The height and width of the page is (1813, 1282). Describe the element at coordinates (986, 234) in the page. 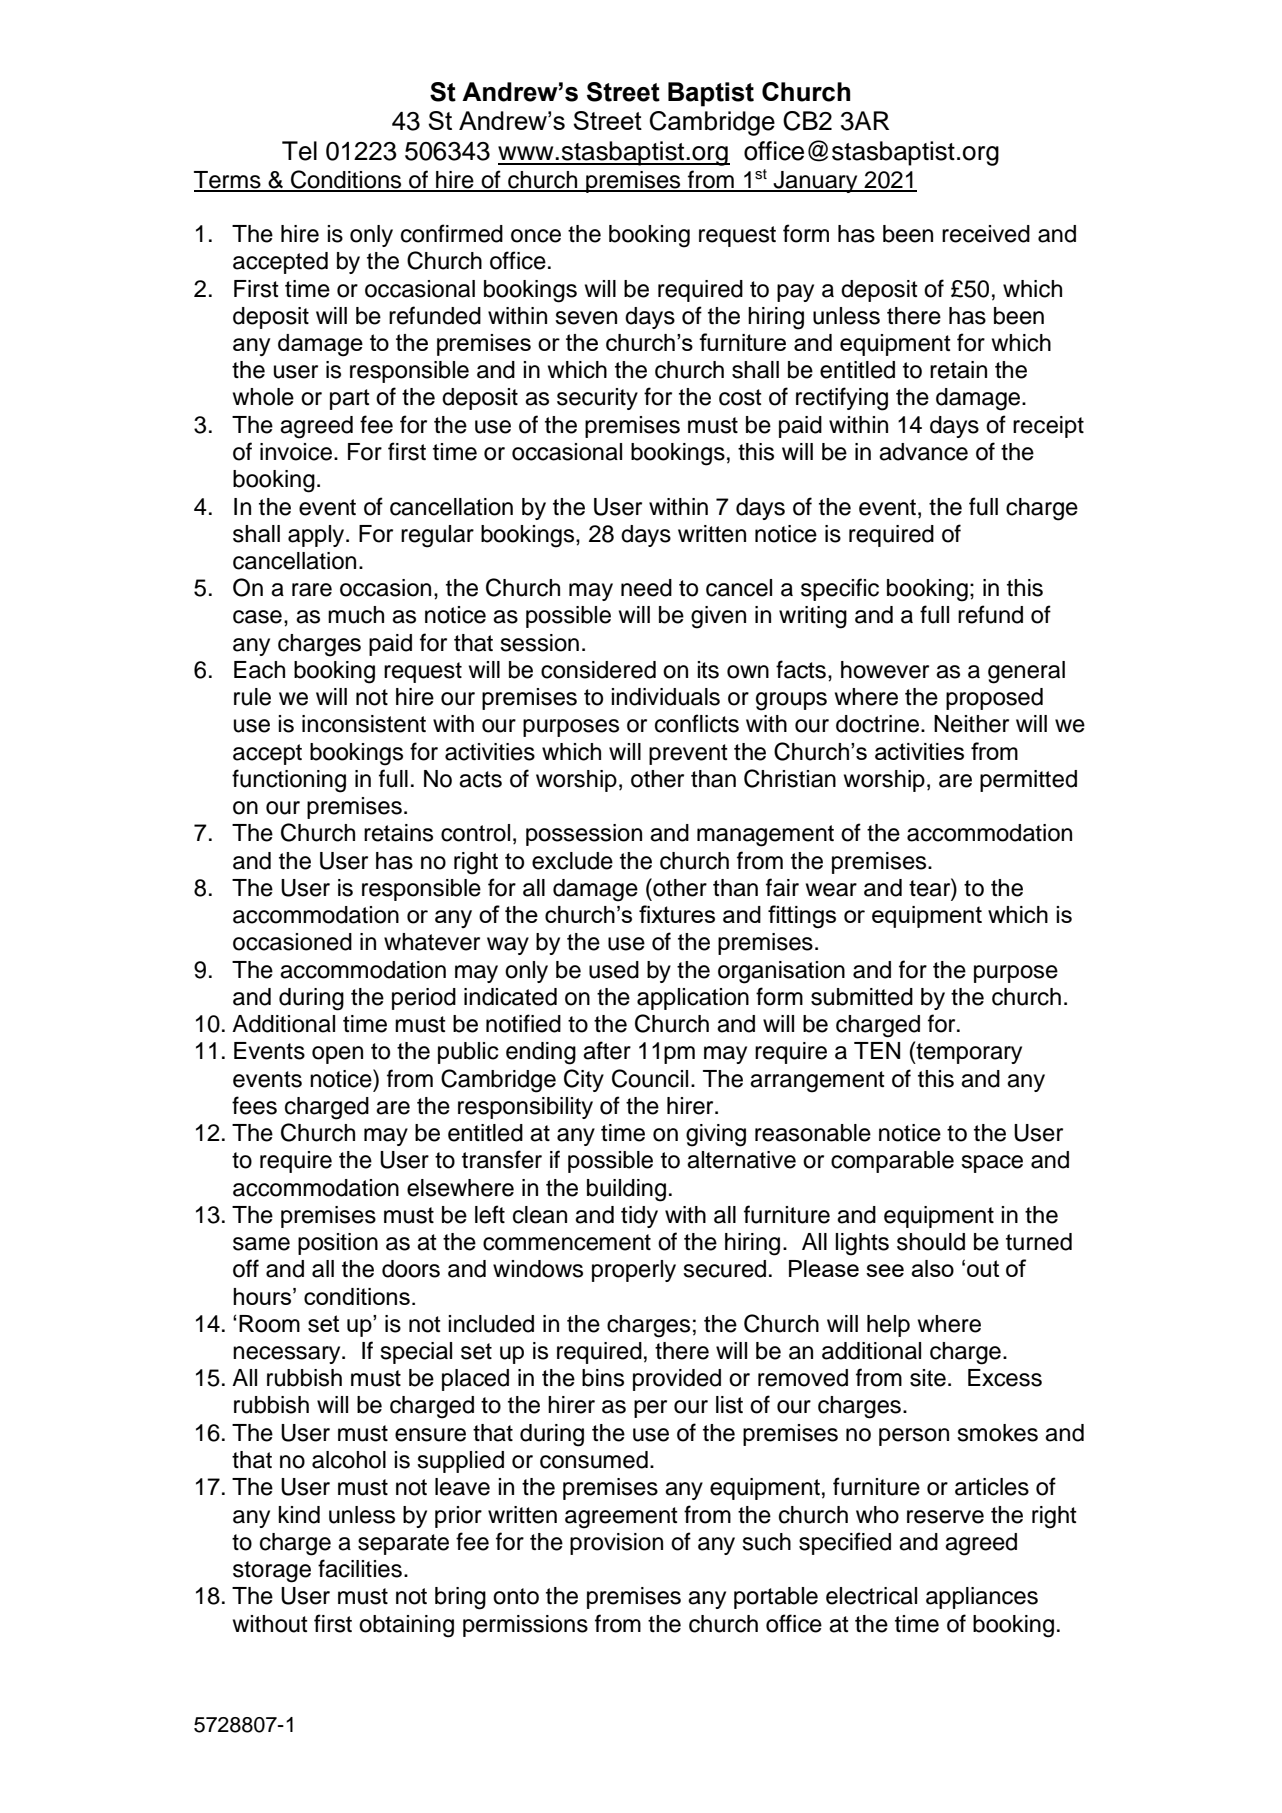

I see `received` at that location.
